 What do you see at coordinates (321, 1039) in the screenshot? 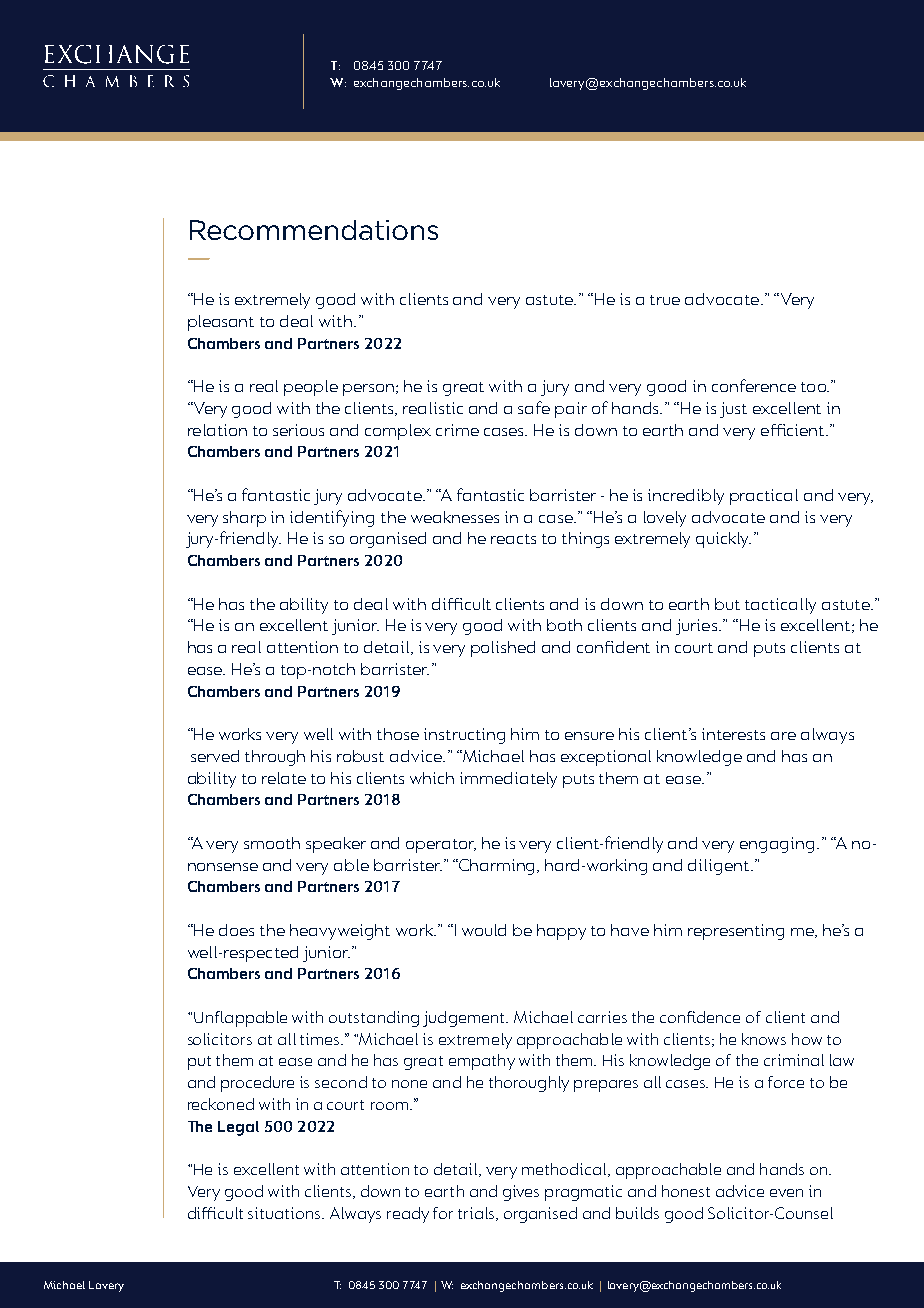
I see `times` at bounding box center [321, 1039].
